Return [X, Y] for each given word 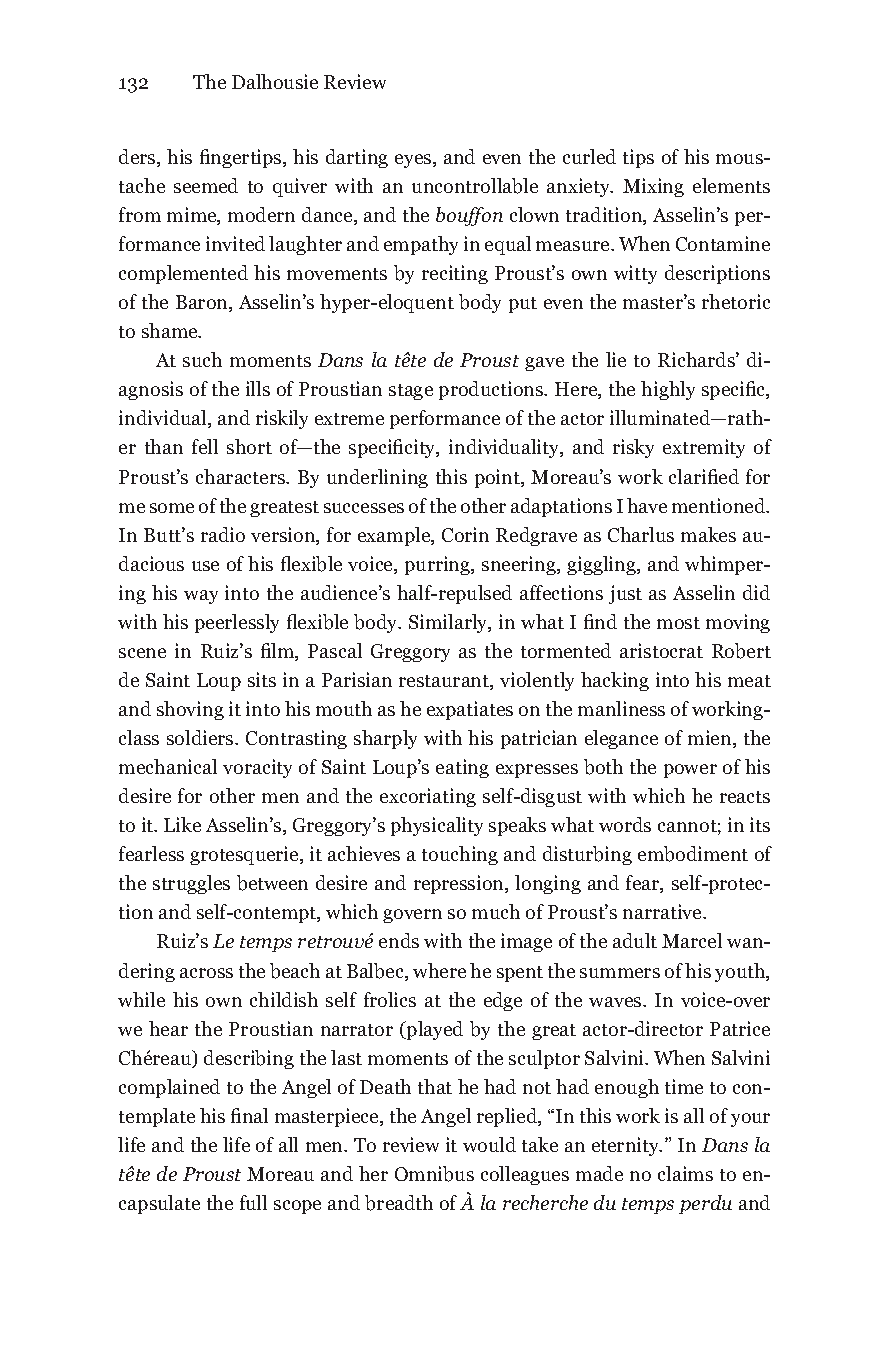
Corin [465, 534]
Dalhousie [275, 81]
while [141, 999]
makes [708, 534]
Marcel [692, 940]
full [253, 1202]
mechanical [168, 766]
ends [399, 940]
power [690, 771]
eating [462, 768]
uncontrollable [475, 186]
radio [223, 534]
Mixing [653, 187]
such [202, 359]
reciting [455, 274]
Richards [697, 359]
